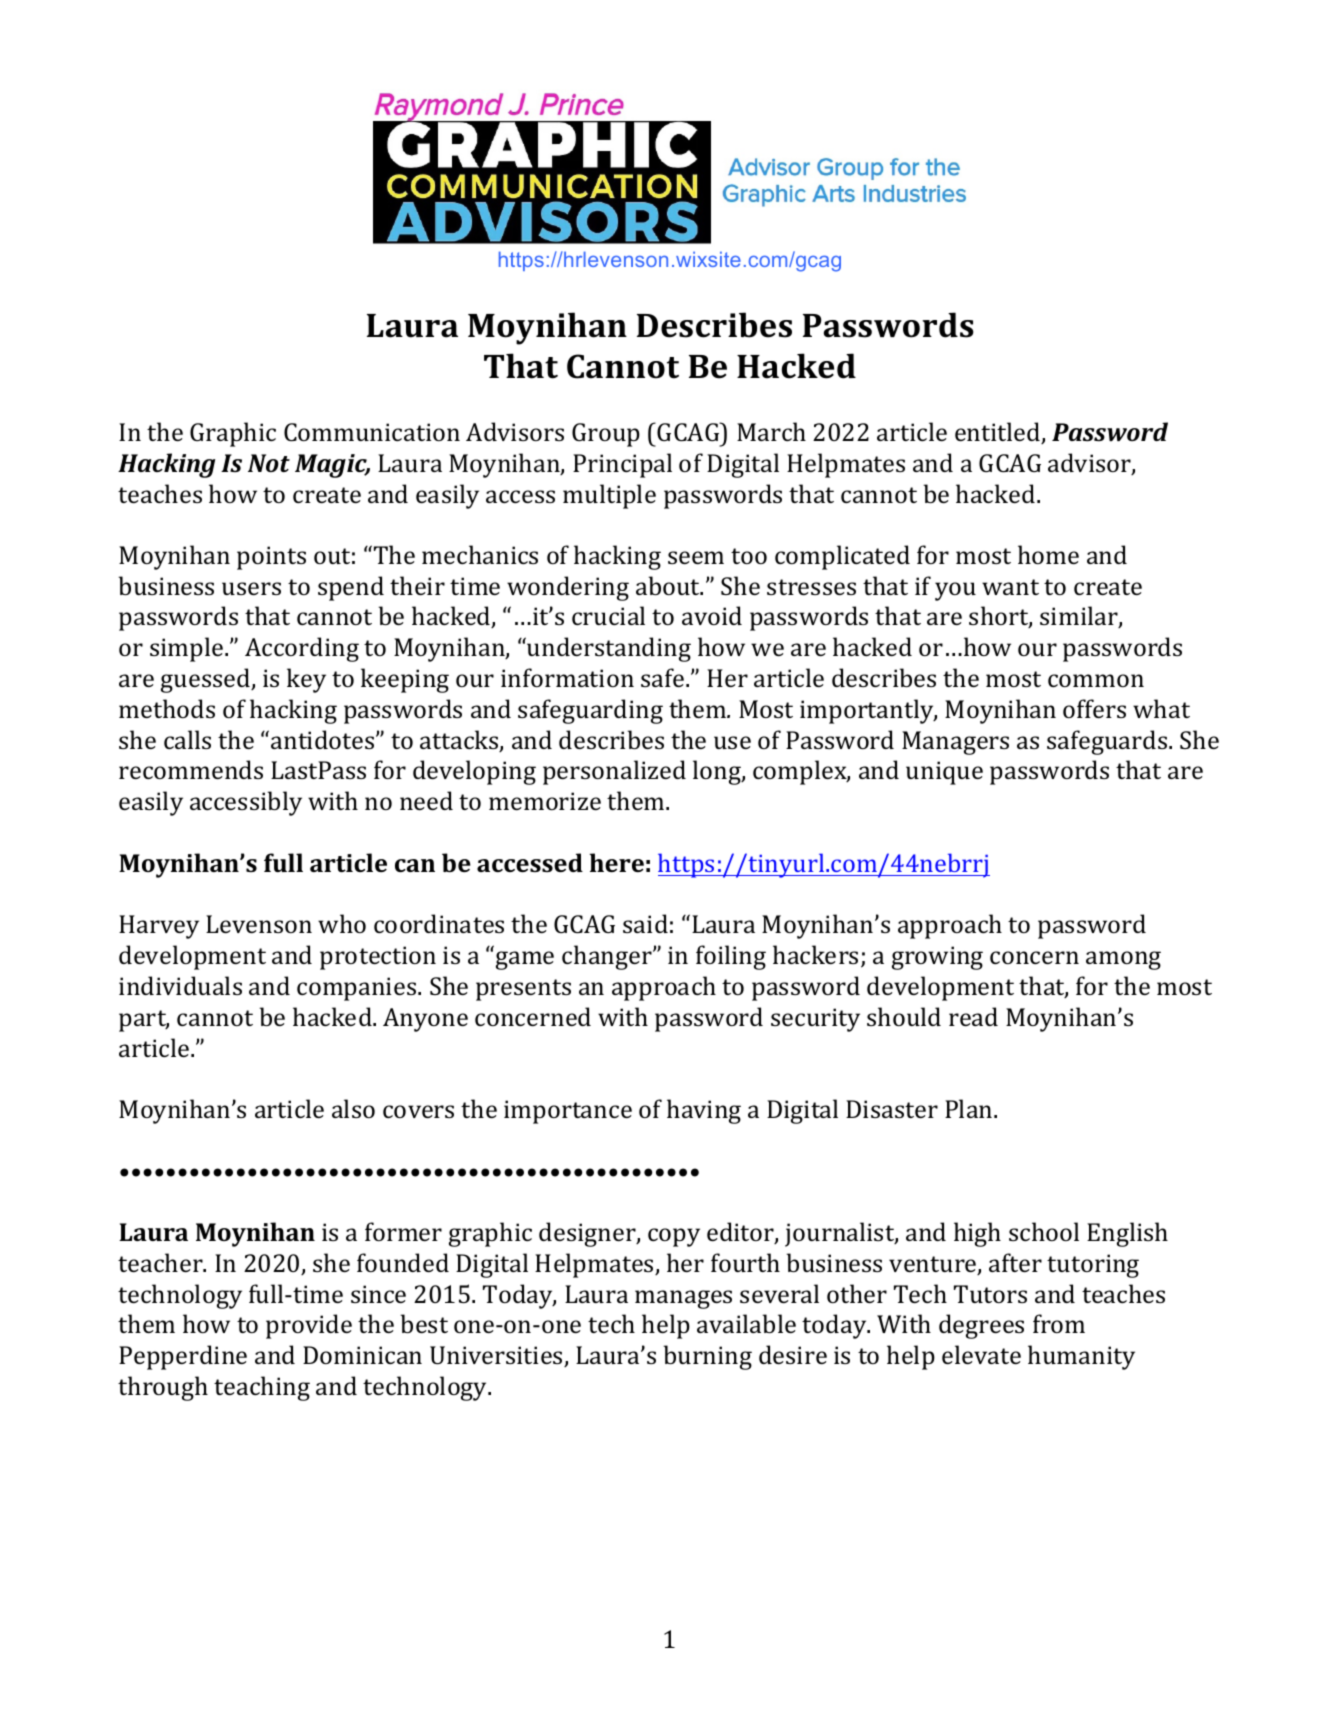  I want to click on Communication, so click(372, 432).
